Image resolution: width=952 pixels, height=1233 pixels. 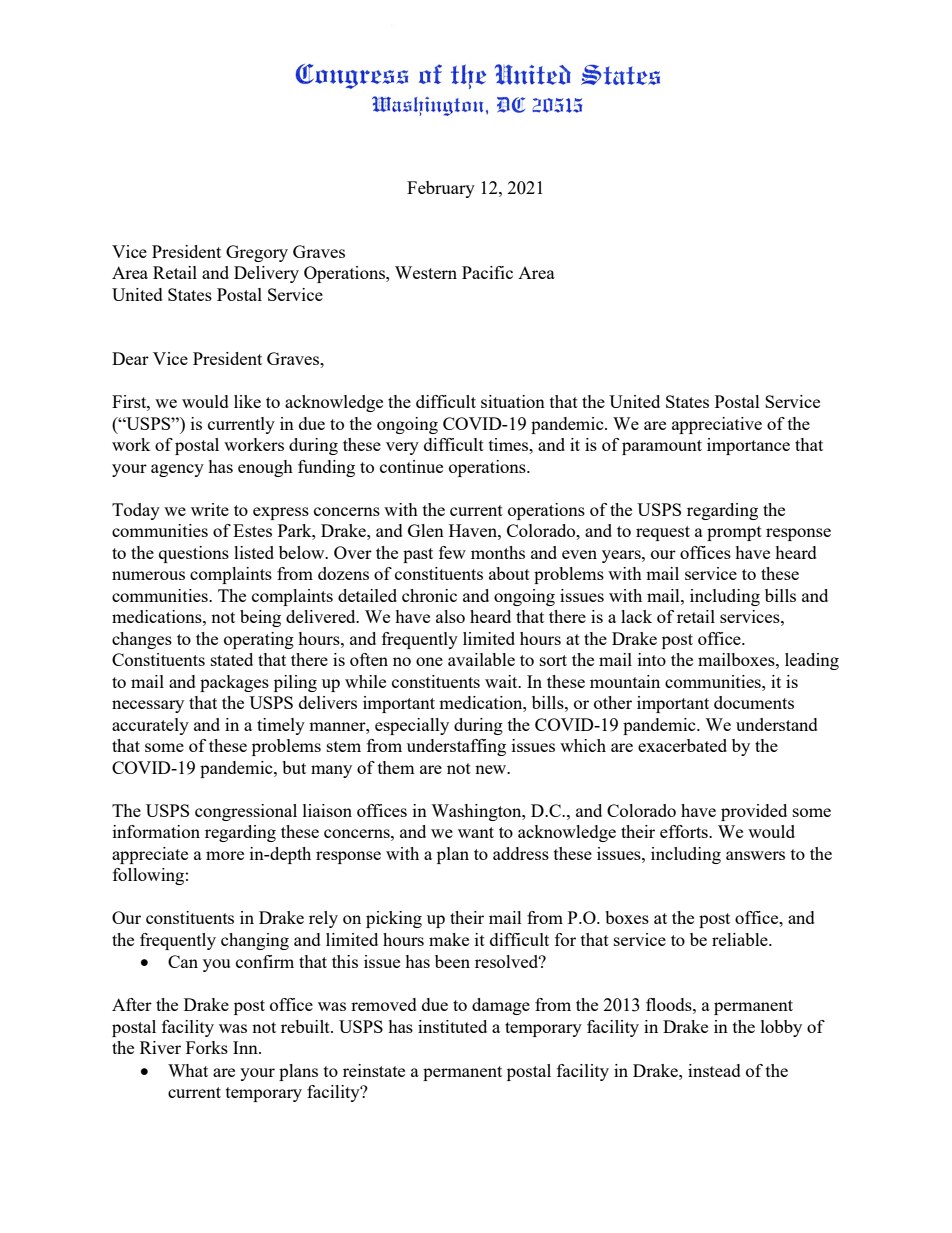 I want to click on Forks, so click(x=207, y=1047).
